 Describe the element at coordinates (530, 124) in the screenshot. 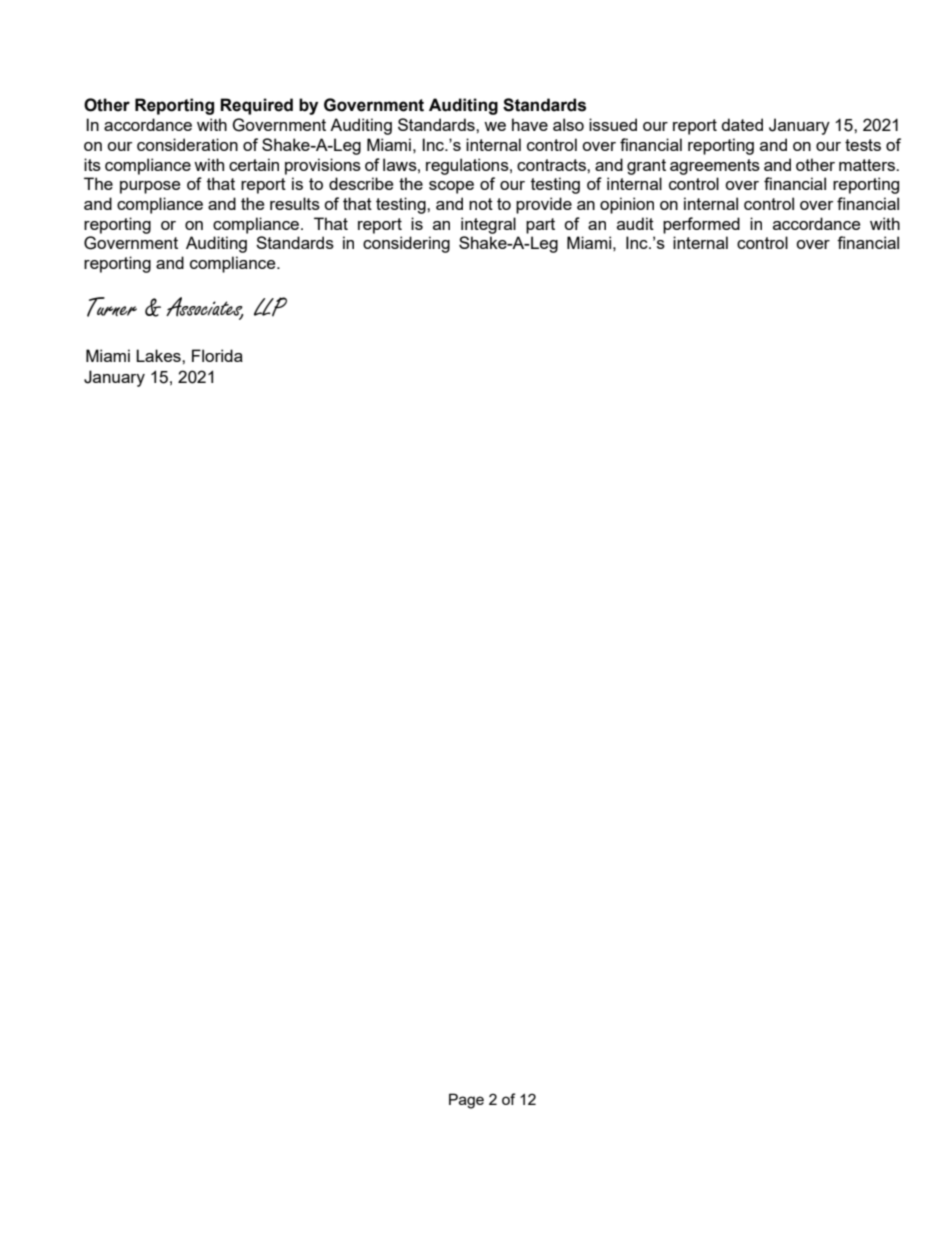

I see `have` at that location.
